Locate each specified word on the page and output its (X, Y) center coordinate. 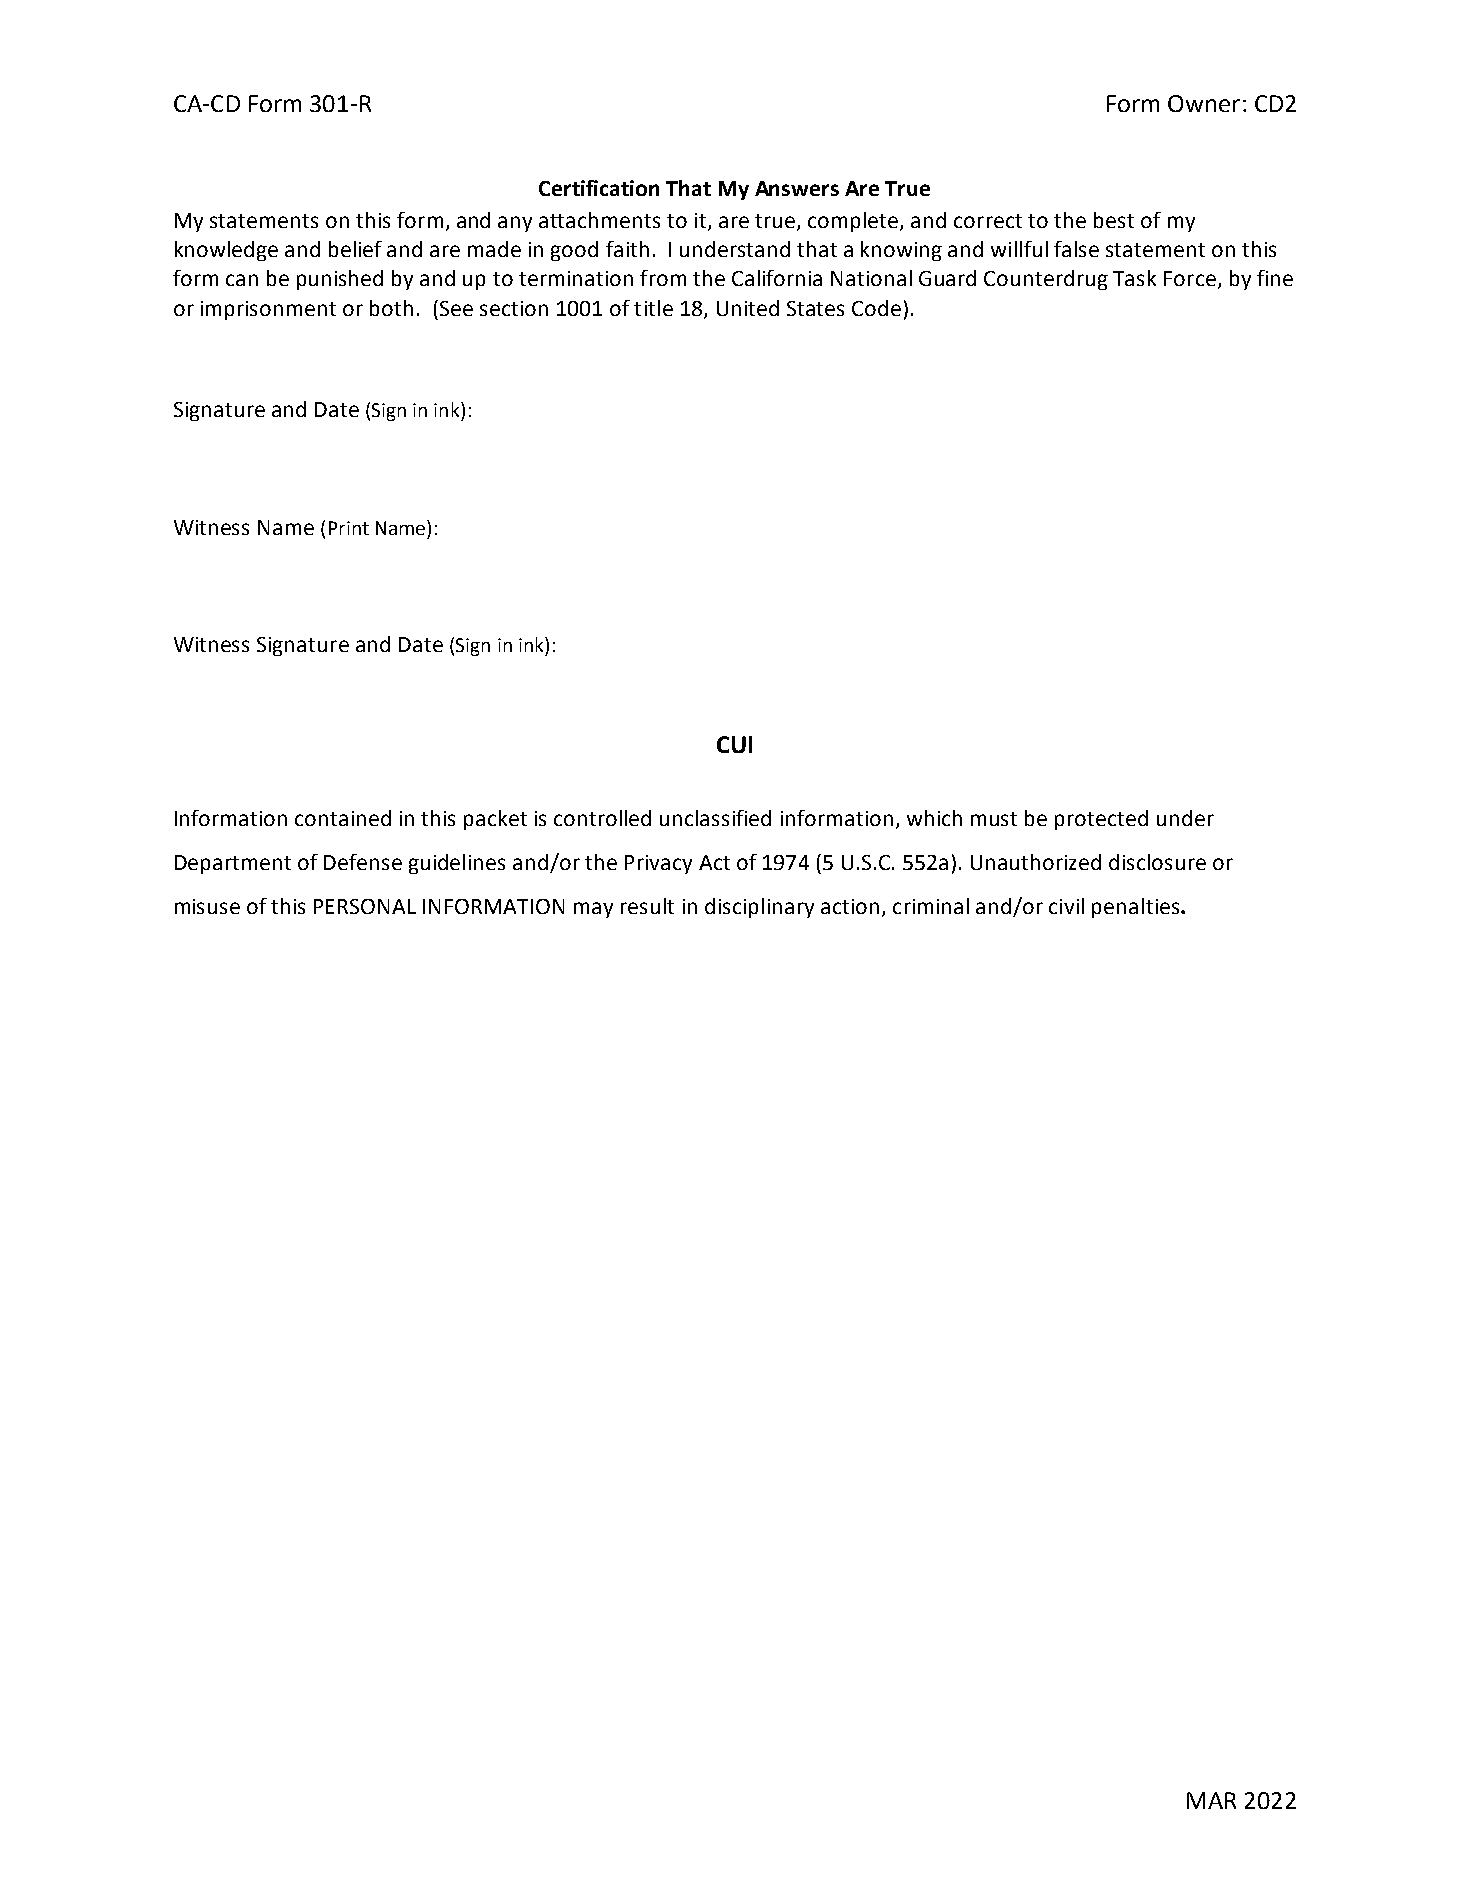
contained (343, 818)
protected (1101, 820)
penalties (1137, 908)
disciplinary (759, 908)
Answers (797, 188)
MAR (1211, 1800)
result (647, 906)
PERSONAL (365, 906)
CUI (734, 744)
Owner (1204, 103)
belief (355, 249)
